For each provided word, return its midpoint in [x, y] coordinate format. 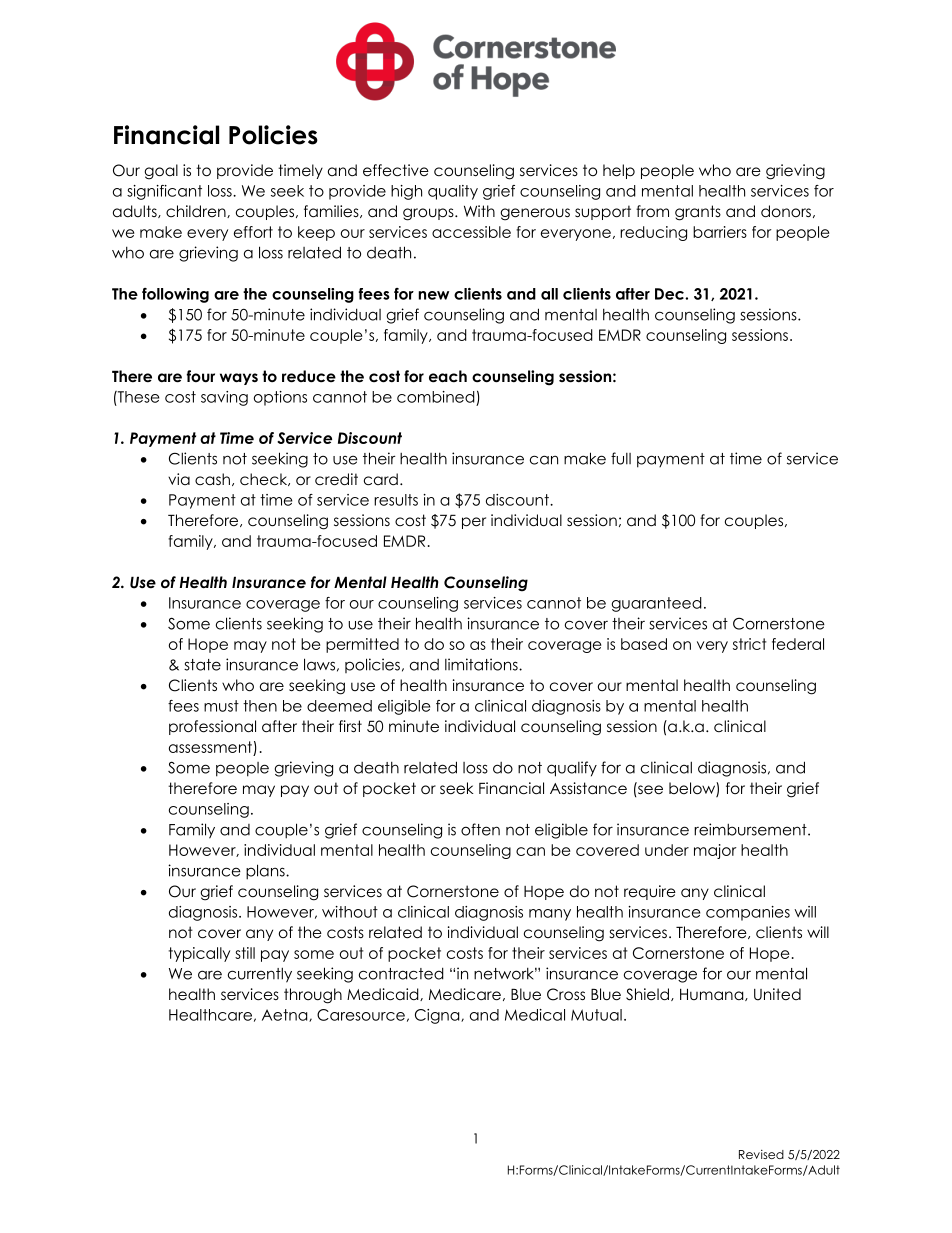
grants [698, 213]
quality [453, 192]
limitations [482, 664]
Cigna [438, 1016]
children [197, 211]
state [202, 665]
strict [750, 644]
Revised [761, 1154]
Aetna [286, 1015]
